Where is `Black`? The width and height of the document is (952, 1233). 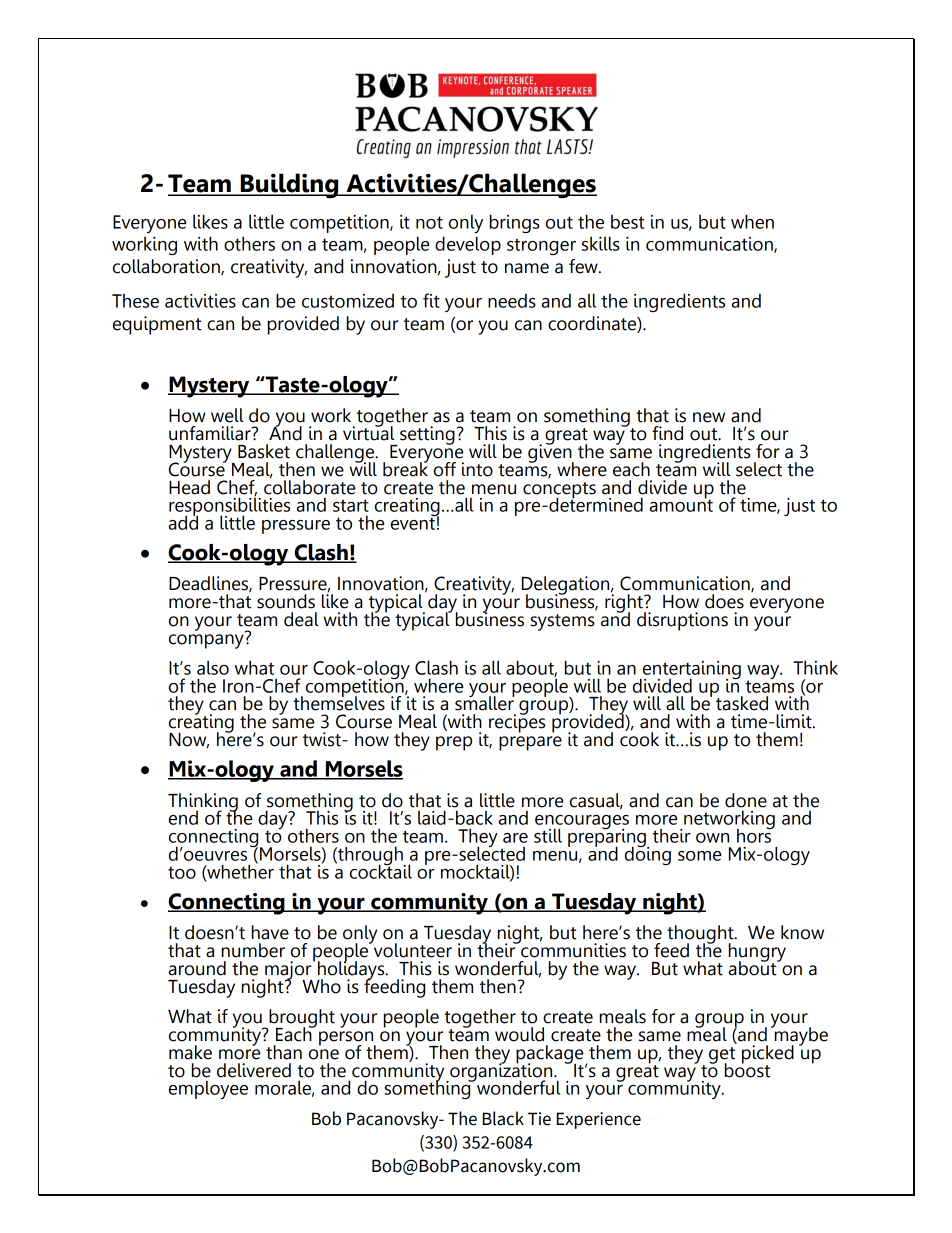
Black is located at coordinates (503, 1118).
